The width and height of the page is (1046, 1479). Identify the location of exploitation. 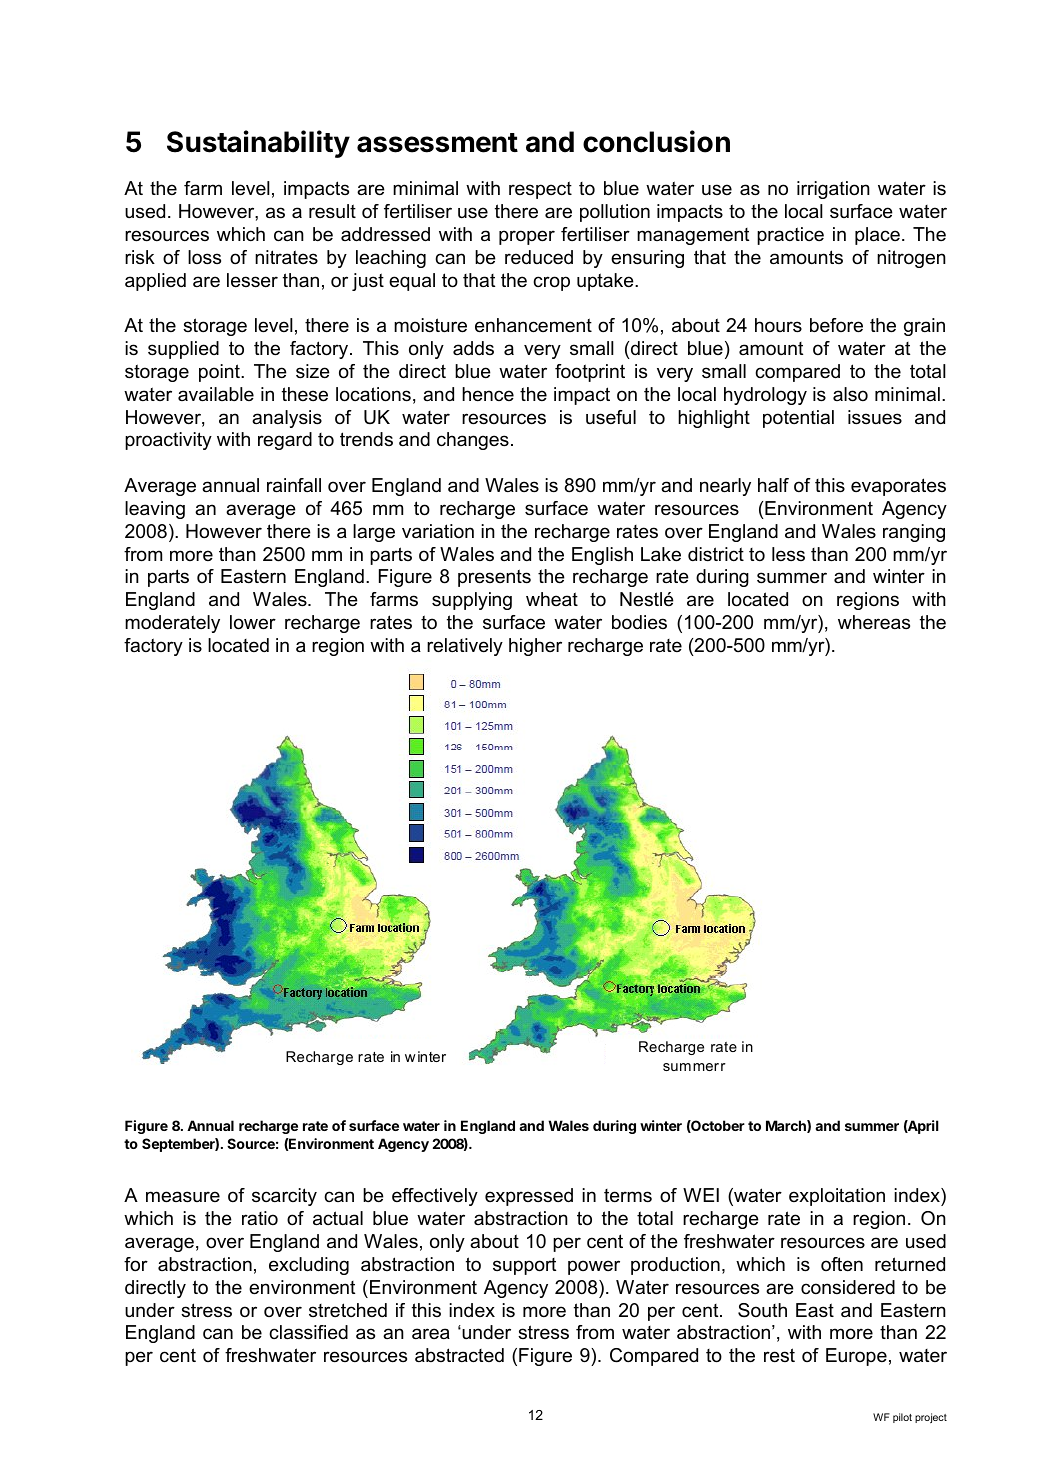
(837, 1197).
